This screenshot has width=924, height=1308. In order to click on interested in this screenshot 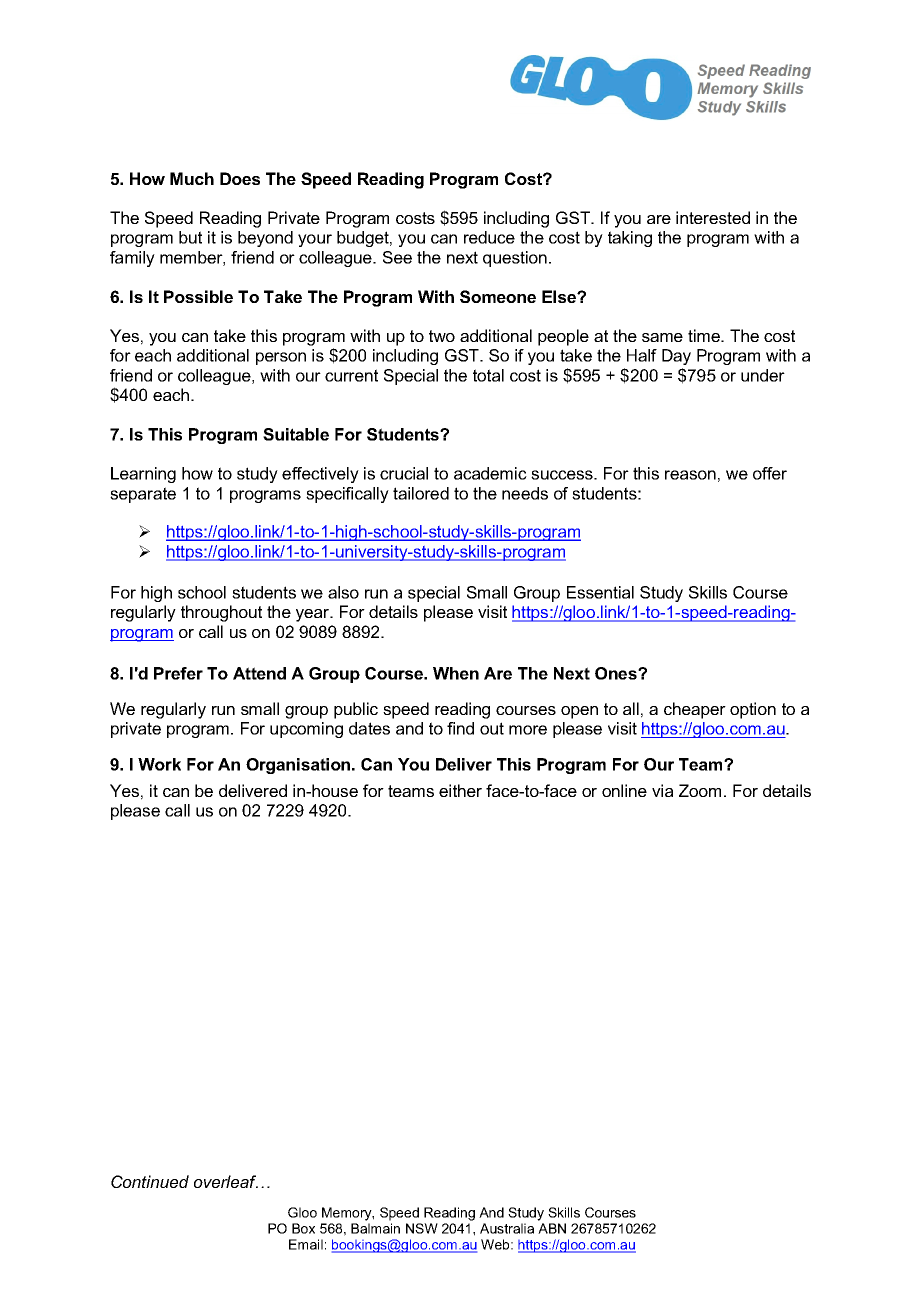, I will do `click(713, 217)`.
